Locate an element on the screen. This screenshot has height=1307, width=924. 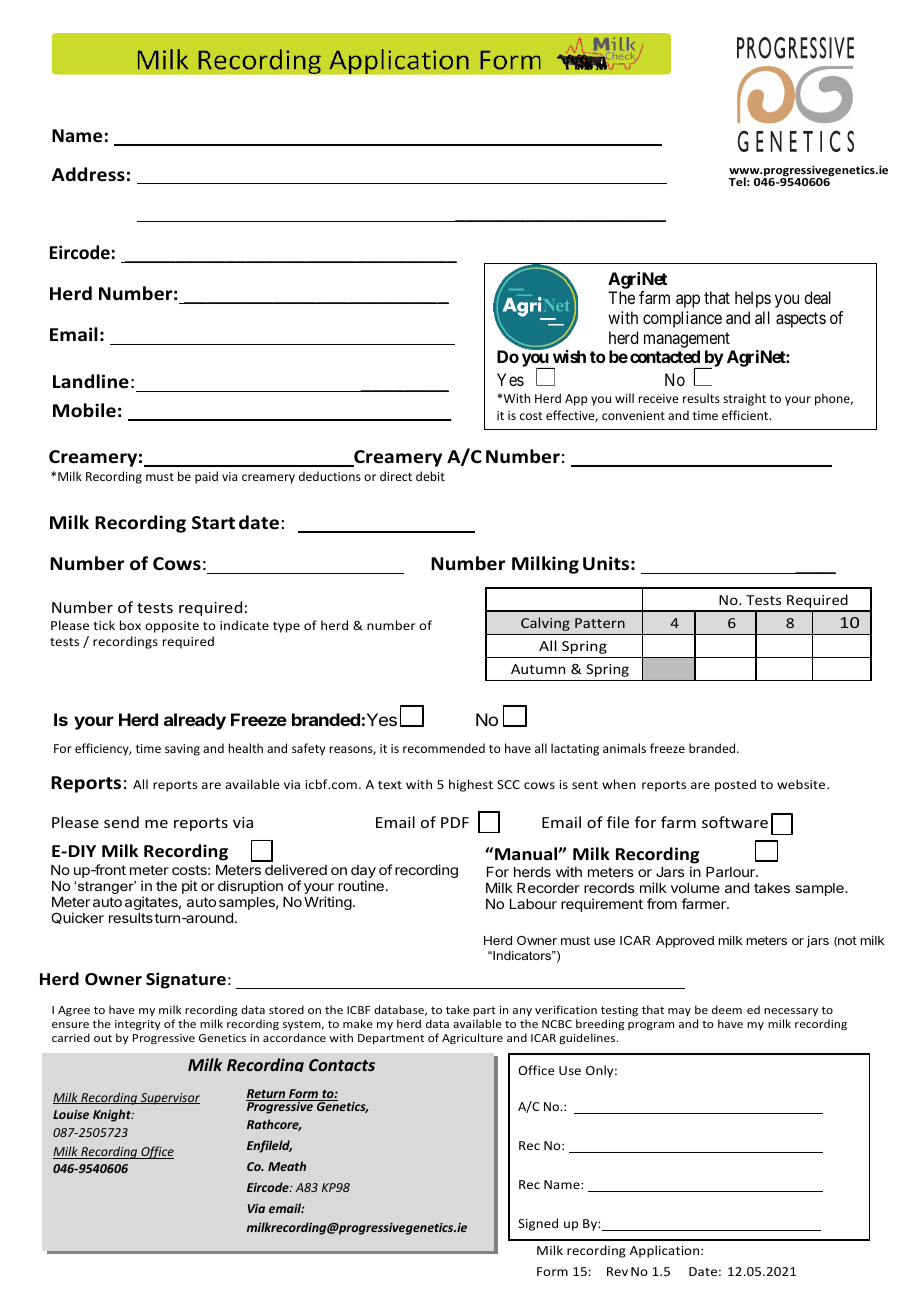
Supervisor is located at coordinates (169, 1099).
